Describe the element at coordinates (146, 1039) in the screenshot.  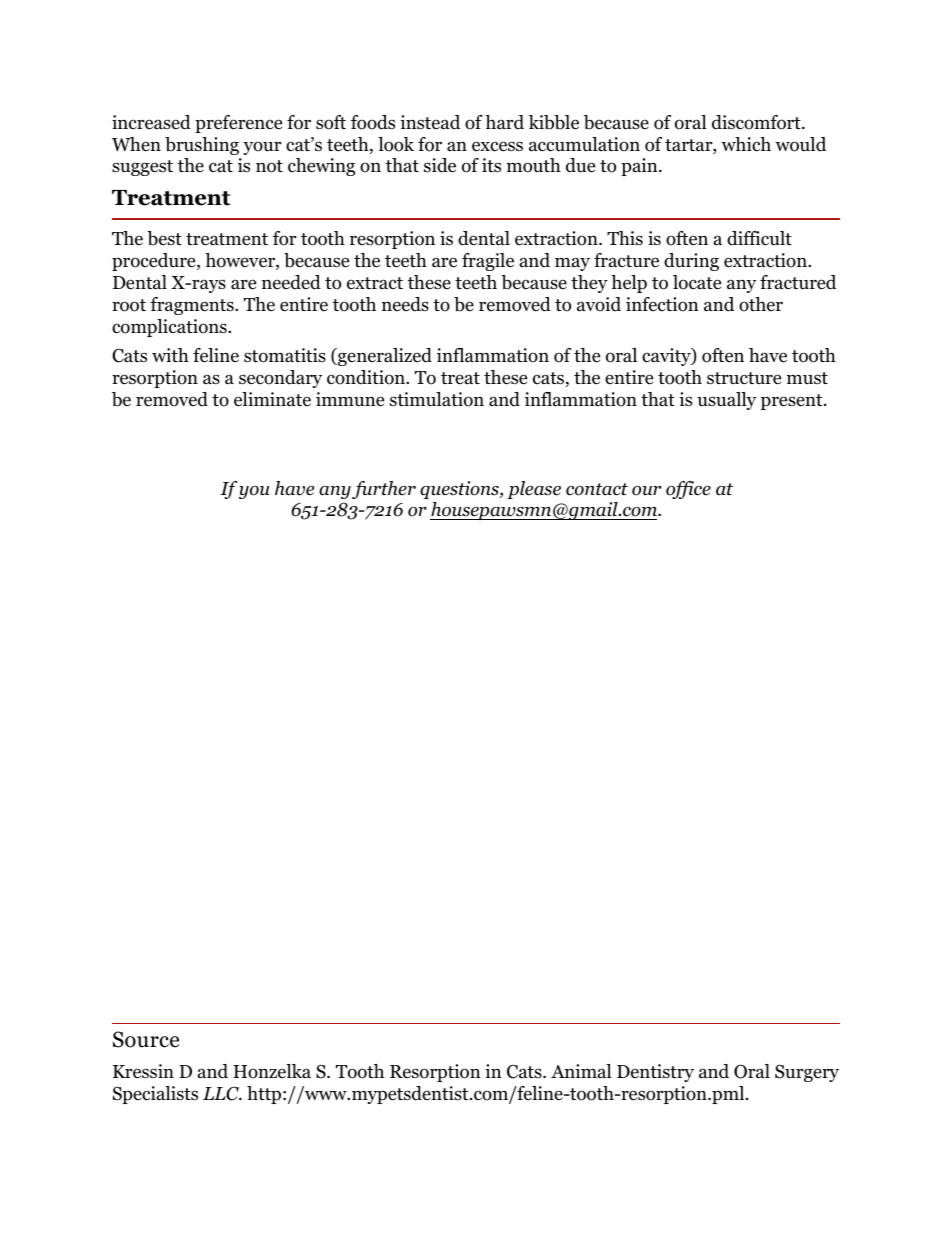
I see `Source` at that location.
